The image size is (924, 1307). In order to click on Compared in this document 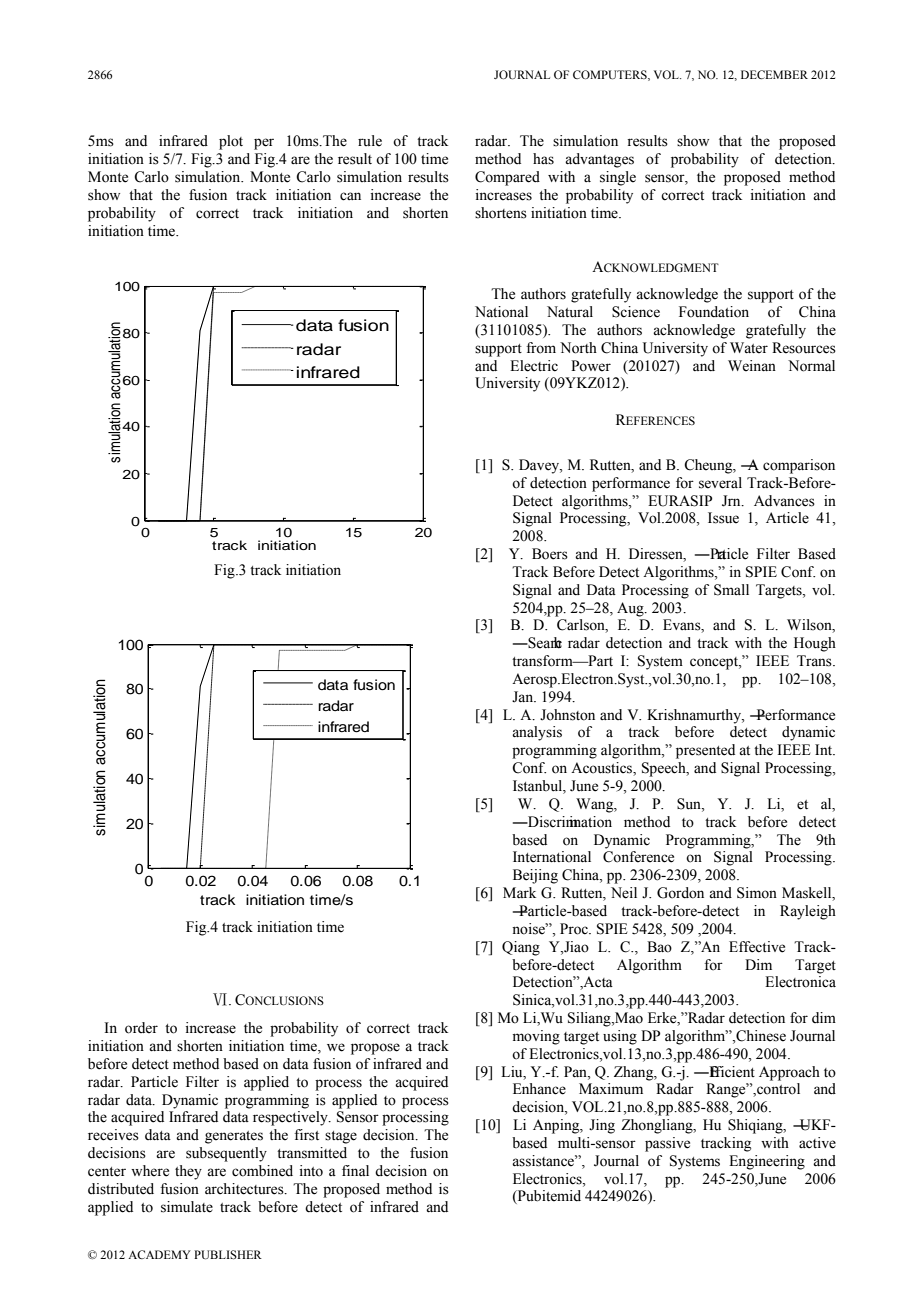, I will do `click(507, 178)`.
